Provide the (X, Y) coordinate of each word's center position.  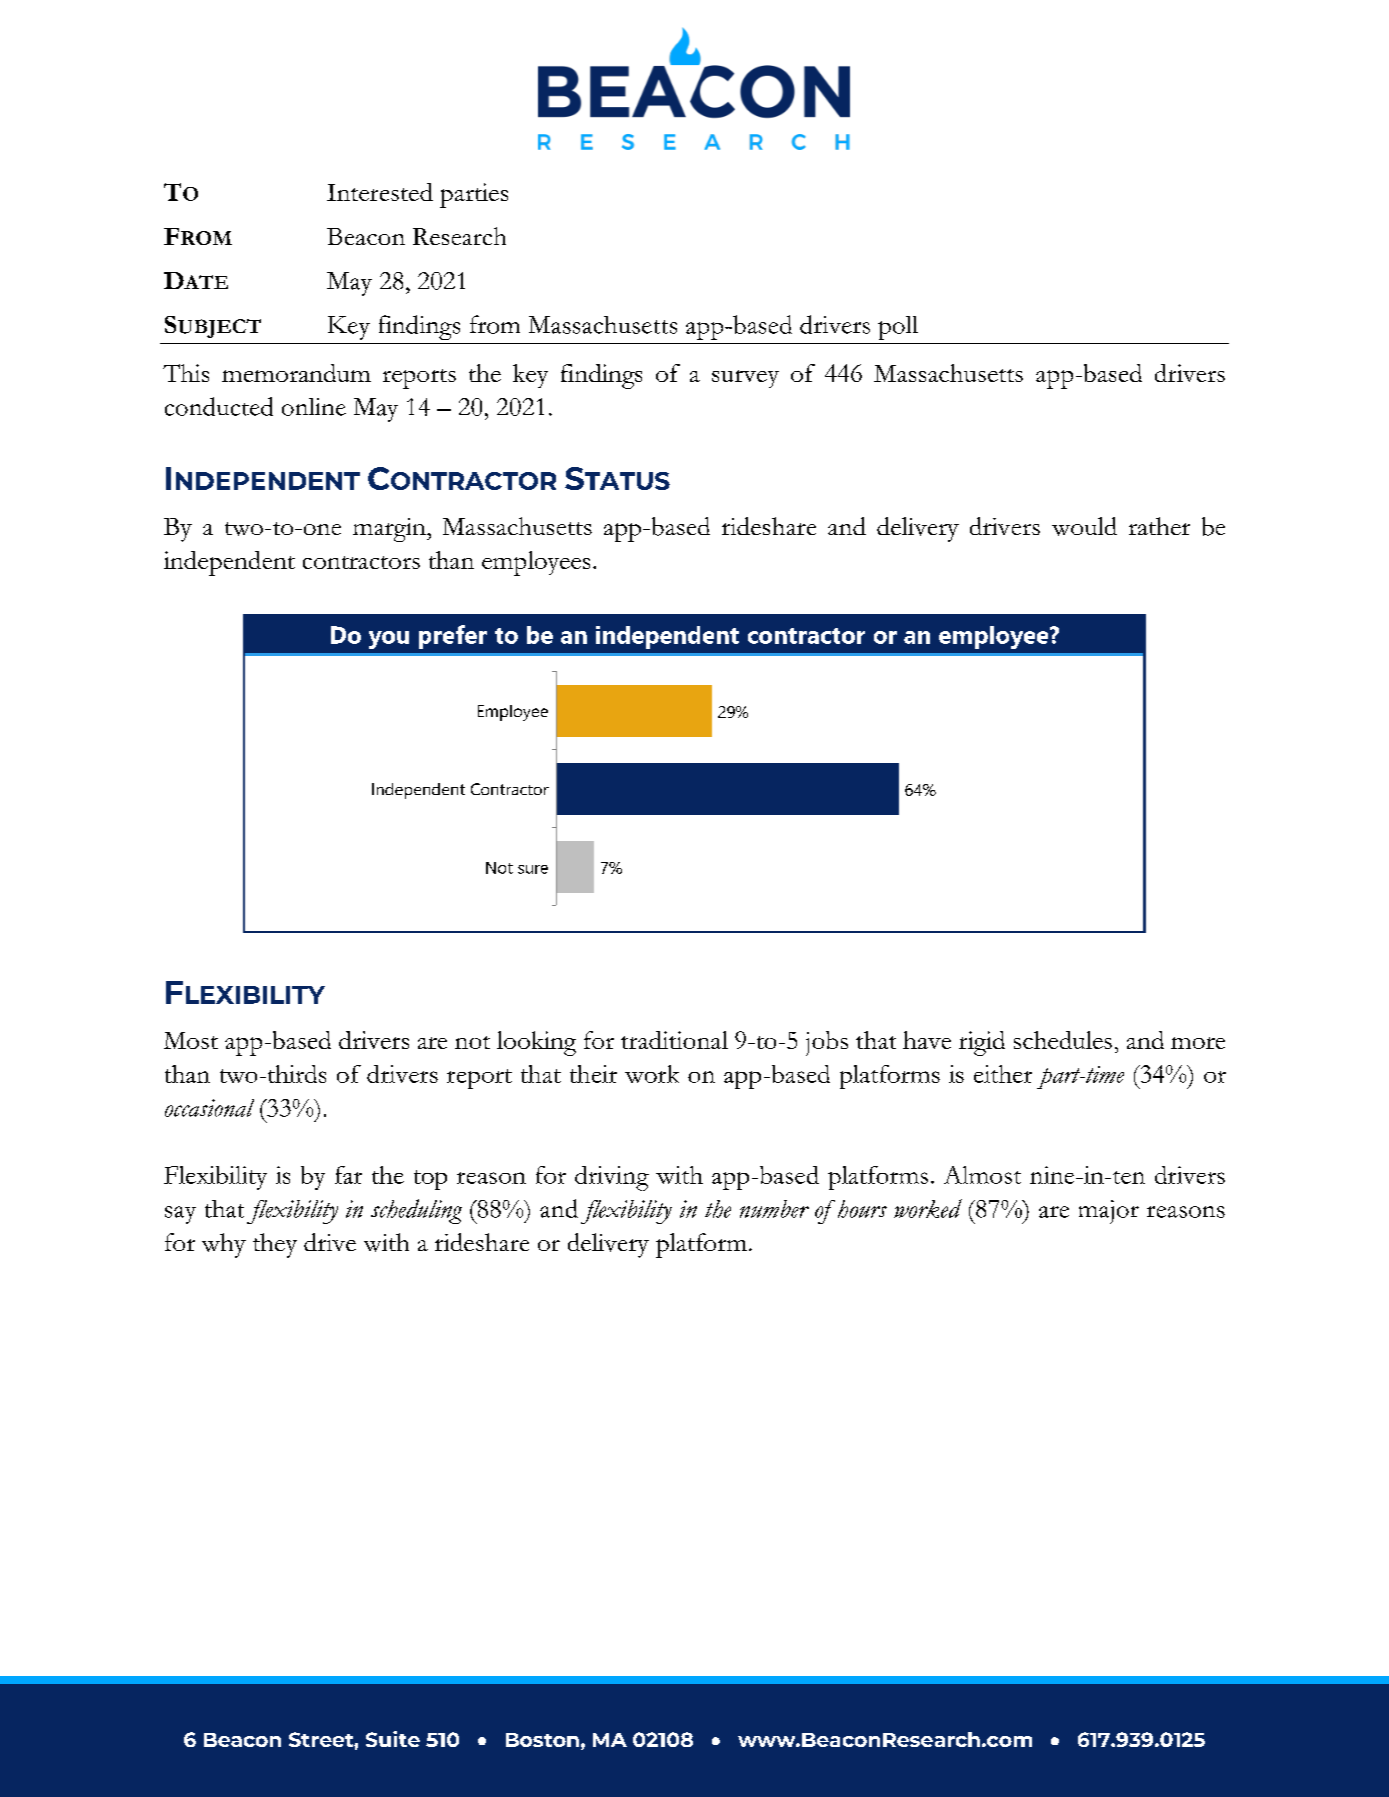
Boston (542, 1740)
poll (898, 328)
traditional (674, 1040)
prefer (453, 637)
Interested (380, 192)
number (774, 1209)
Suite (393, 1739)
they (275, 1245)
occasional (209, 1108)
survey (745, 379)
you (389, 640)
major (1109, 1212)
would (1084, 526)
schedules (1063, 1040)
